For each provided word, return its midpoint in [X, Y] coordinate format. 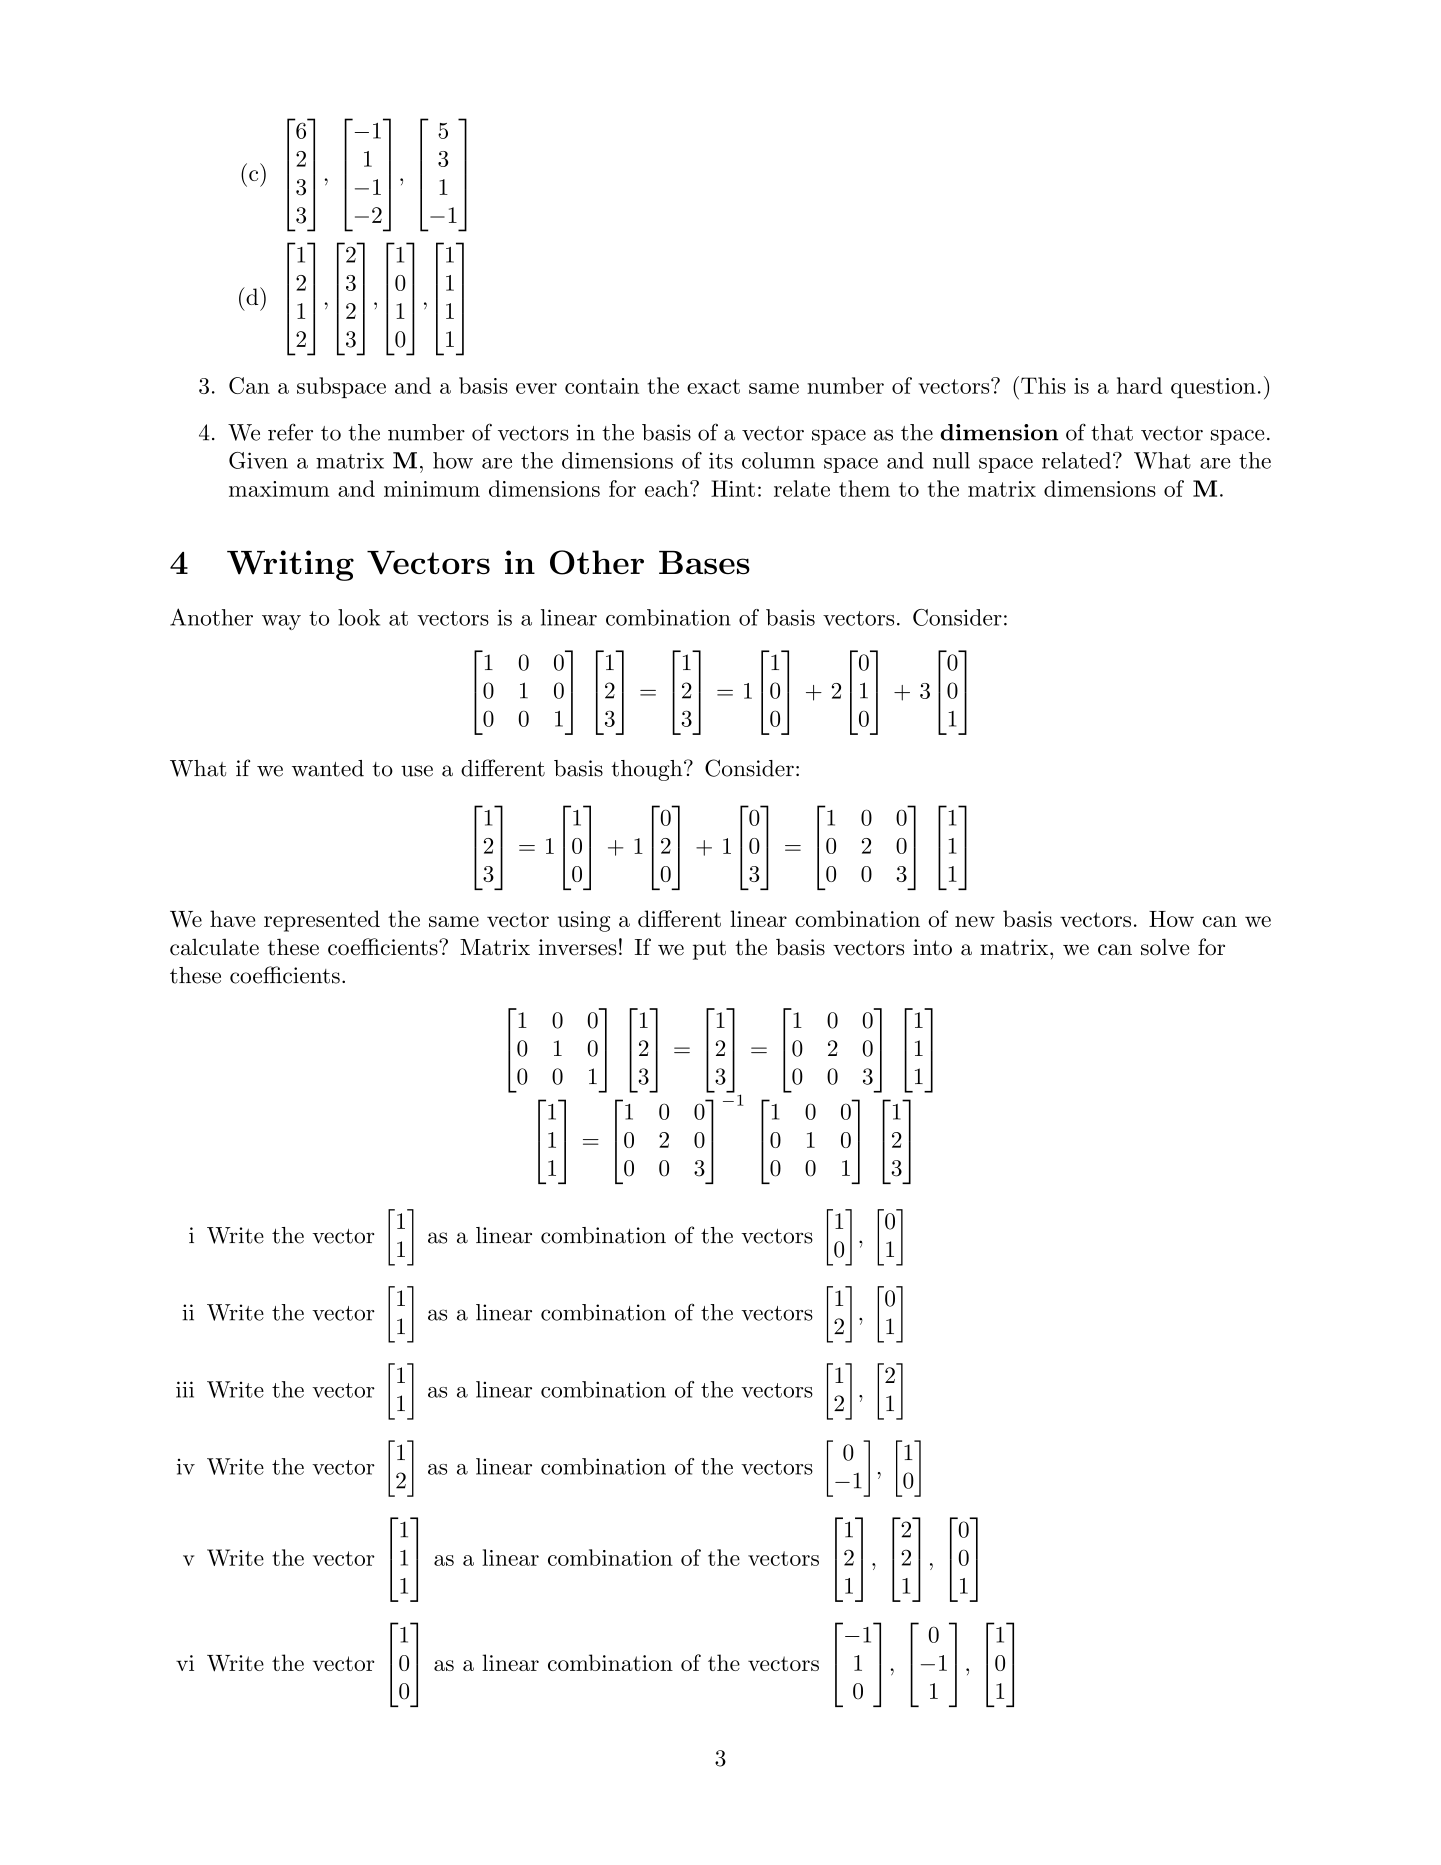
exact [713, 386]
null [951, 460]
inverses [578, 947]
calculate [214, 947]
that [1112, 432]
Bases [704, 563]
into [932, 947]
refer [290, 432]
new [975, 921]
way [281, 622]
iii [185, 1389]
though [646, 770]
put [709, 950]
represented [322, 921]
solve [1165, 947]
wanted [328, 768]
